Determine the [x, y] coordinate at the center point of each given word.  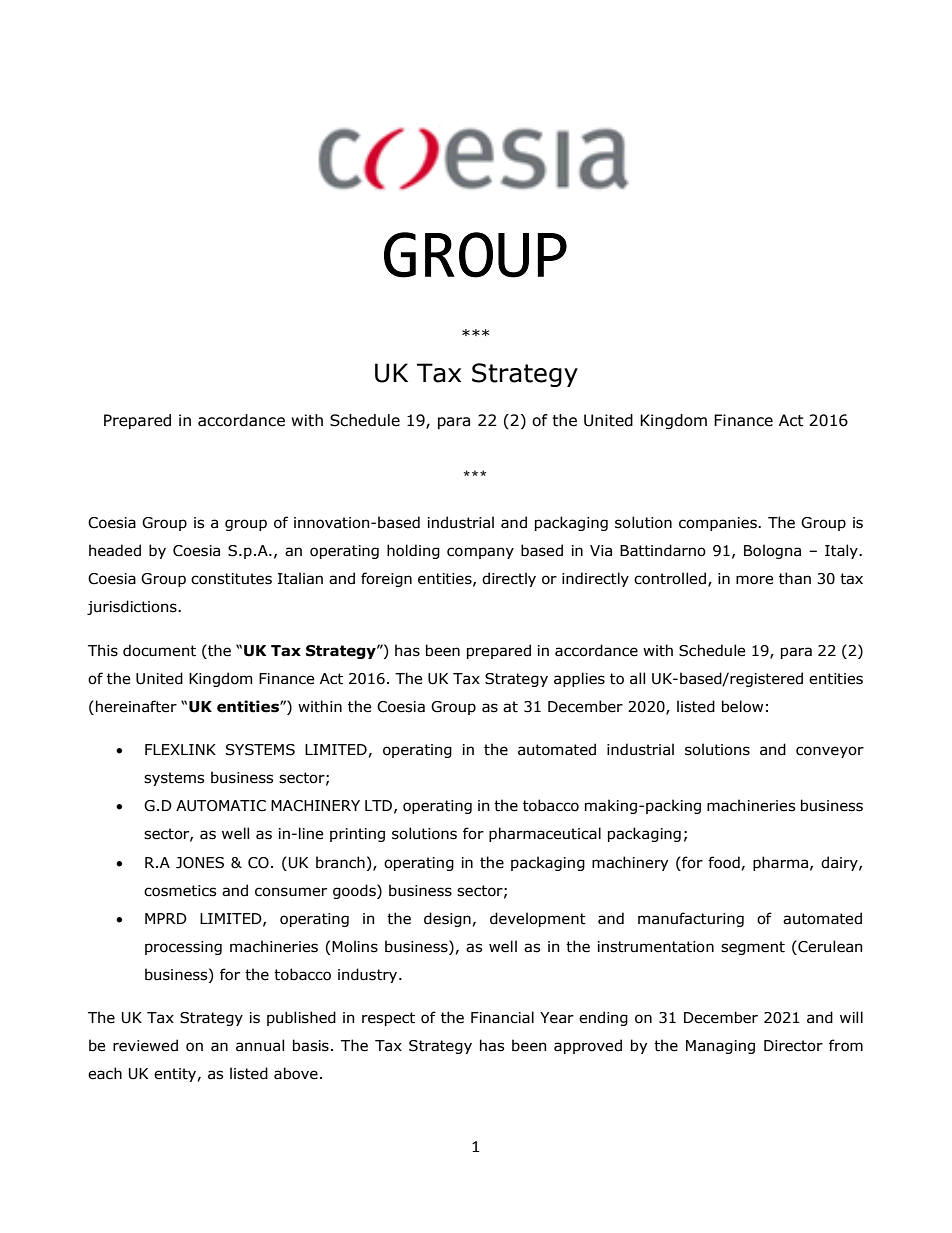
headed [115, 550]
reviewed [145, 1045]
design [447, 919]
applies [579, 679]
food [724, 862]
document [159, 650]
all [637, 678]
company [480, 553]
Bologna [772, 551]
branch [340, 862]
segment [753, 948]
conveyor [830, 752]
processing [183, 948]
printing [357, 835]
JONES [200, 863]
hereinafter [136, 706]
